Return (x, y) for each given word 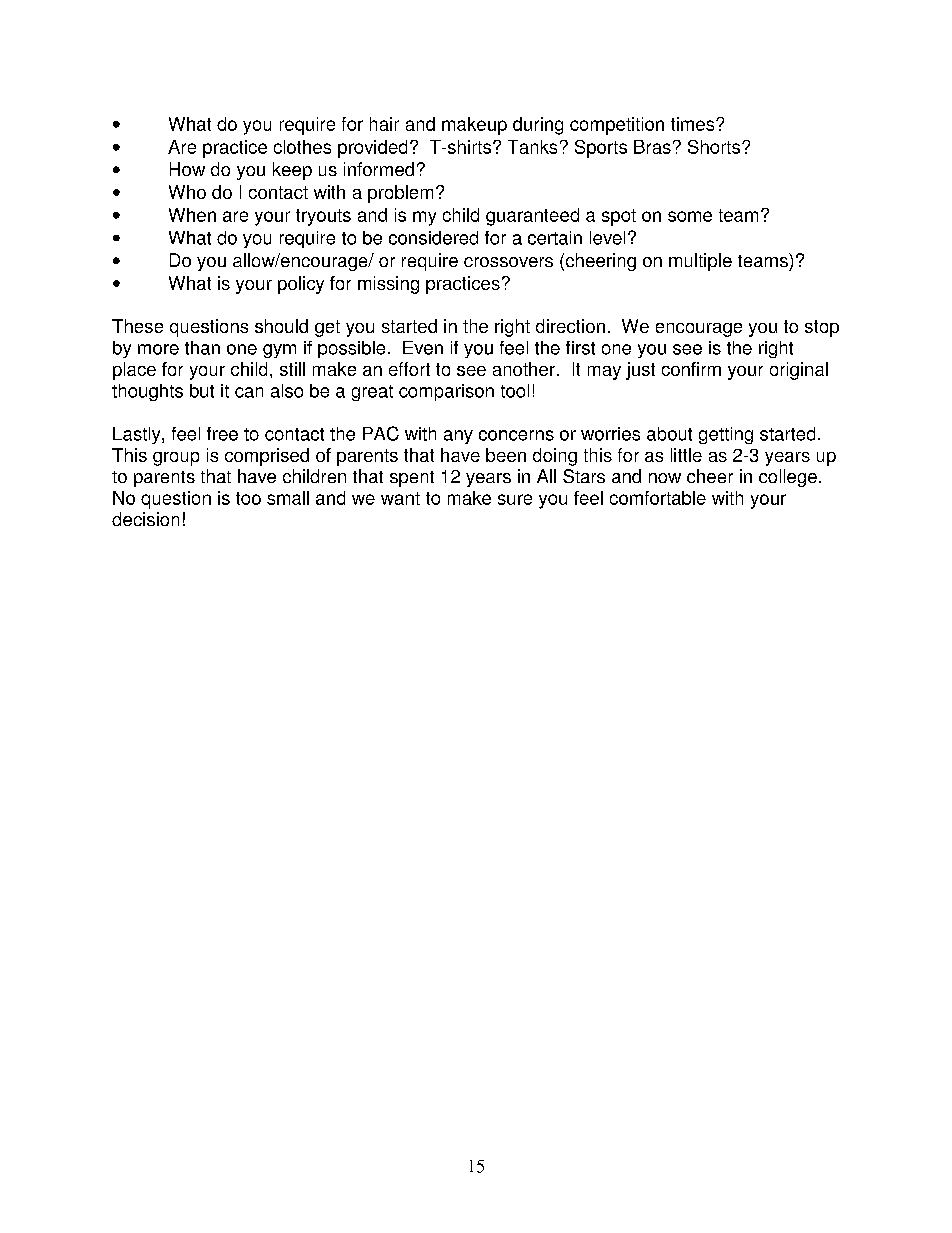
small (288, 498)
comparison (446, 392)
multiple (700, 262)
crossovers (508, 262)
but (202, 391)
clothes (302, 147)
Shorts (715, 147)
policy (301, 285)
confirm (691, 369)
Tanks (532, 147)
